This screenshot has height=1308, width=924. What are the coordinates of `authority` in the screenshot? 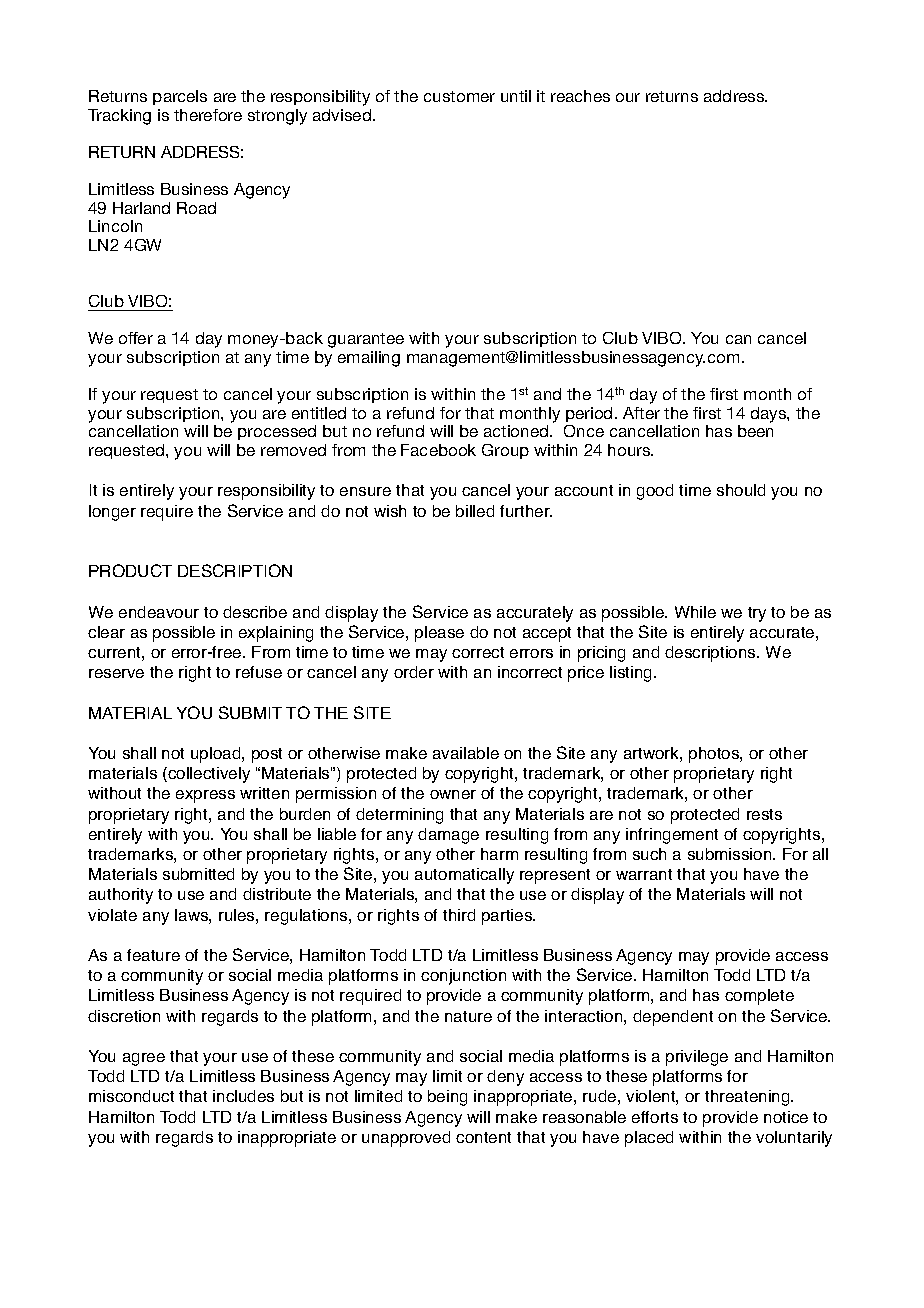 It's located at (121, 896).
